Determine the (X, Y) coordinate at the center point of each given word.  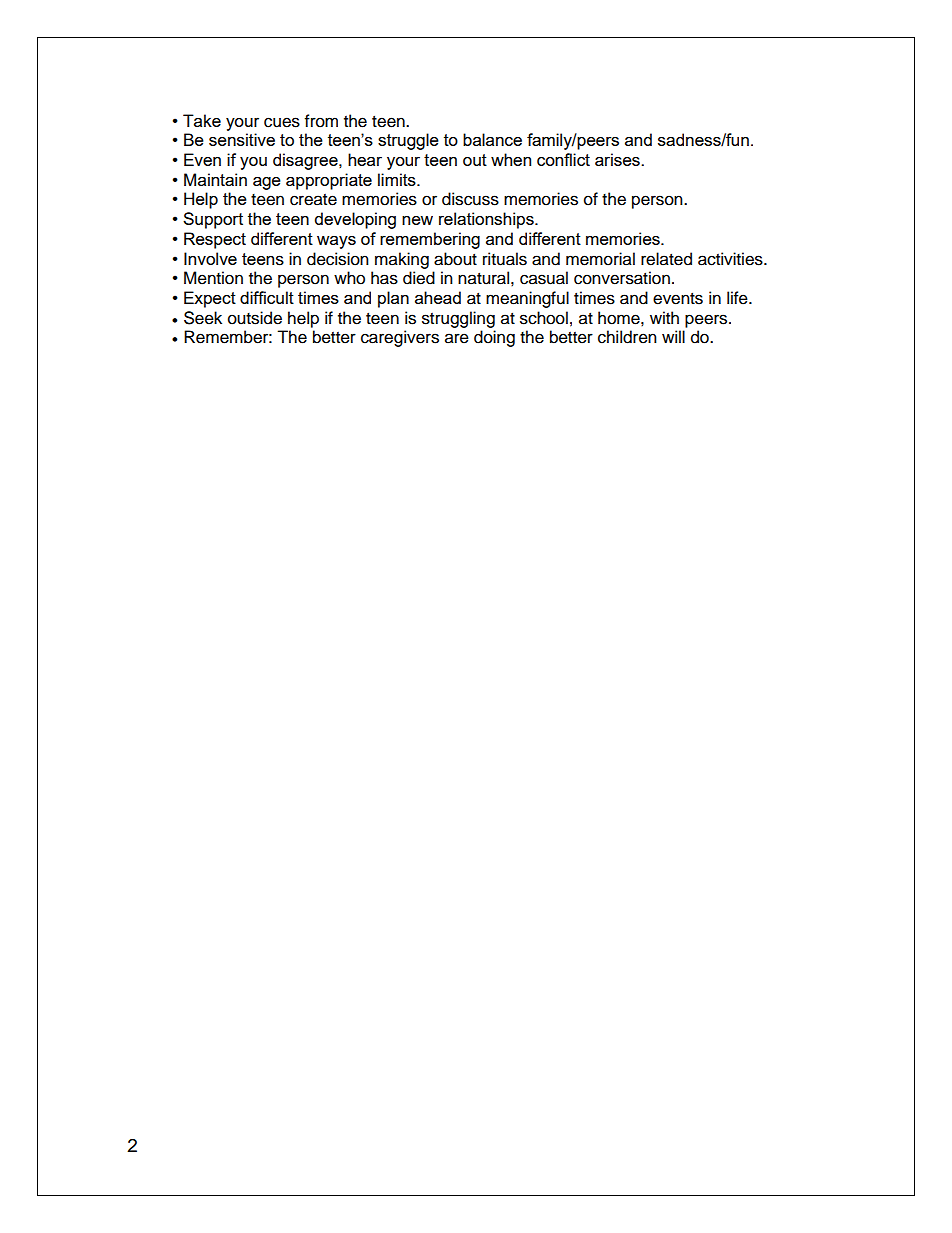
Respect (215, 240)
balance (492, 139)
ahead (438, 297)
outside (255, 318)
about (455, 259)
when (511, 159)
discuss (470, 199)
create (313, 200)
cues (282, 122)
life (738, 298)
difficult (267, 297)
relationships (487, 220)
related (666, 259)
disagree (306, 161)
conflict (563, 159)
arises (618, 159)
